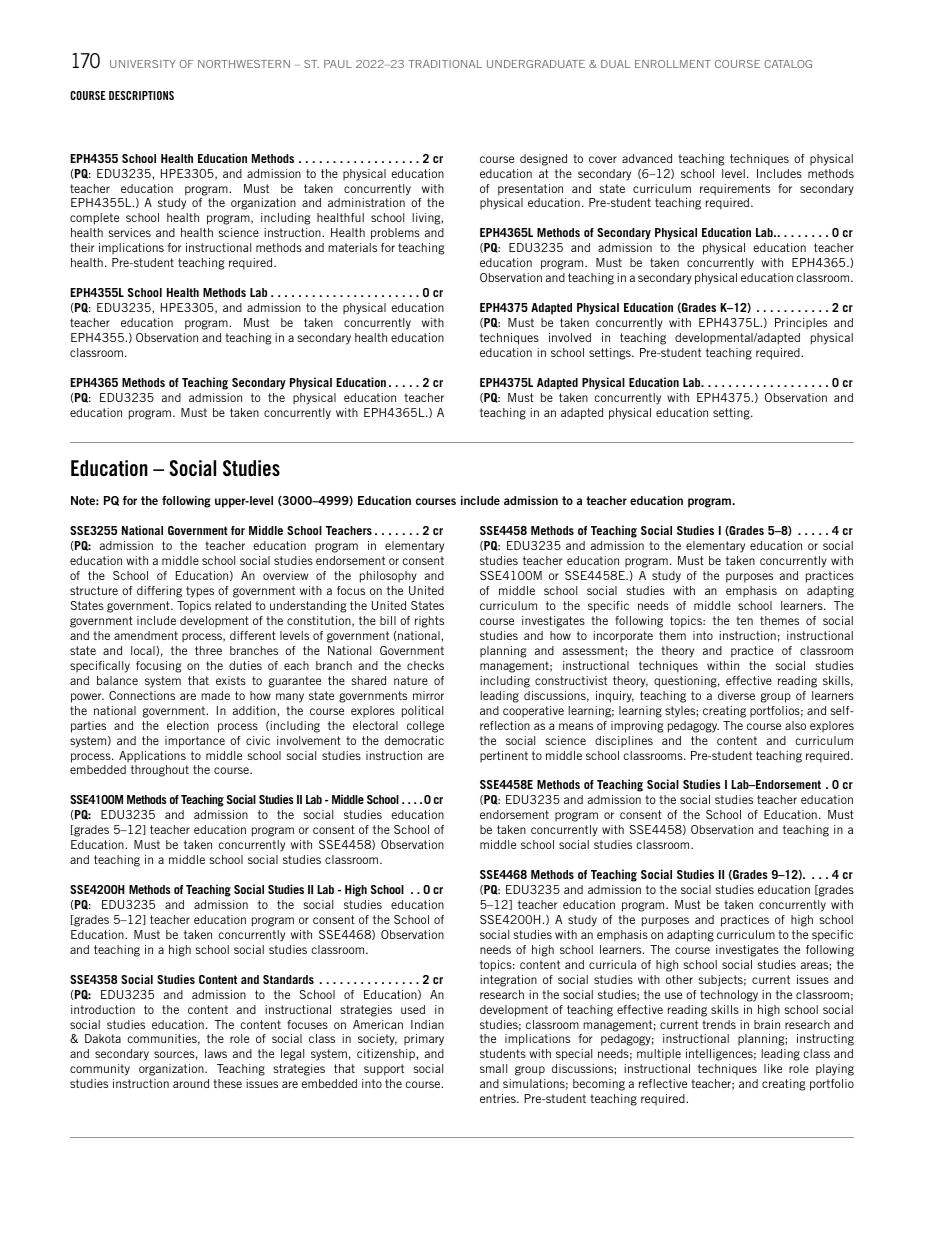 This screenshot has height=1233, width=952. Describe the element at coordinates (191, 1083) in the screenshot. I see `around` at that location.
